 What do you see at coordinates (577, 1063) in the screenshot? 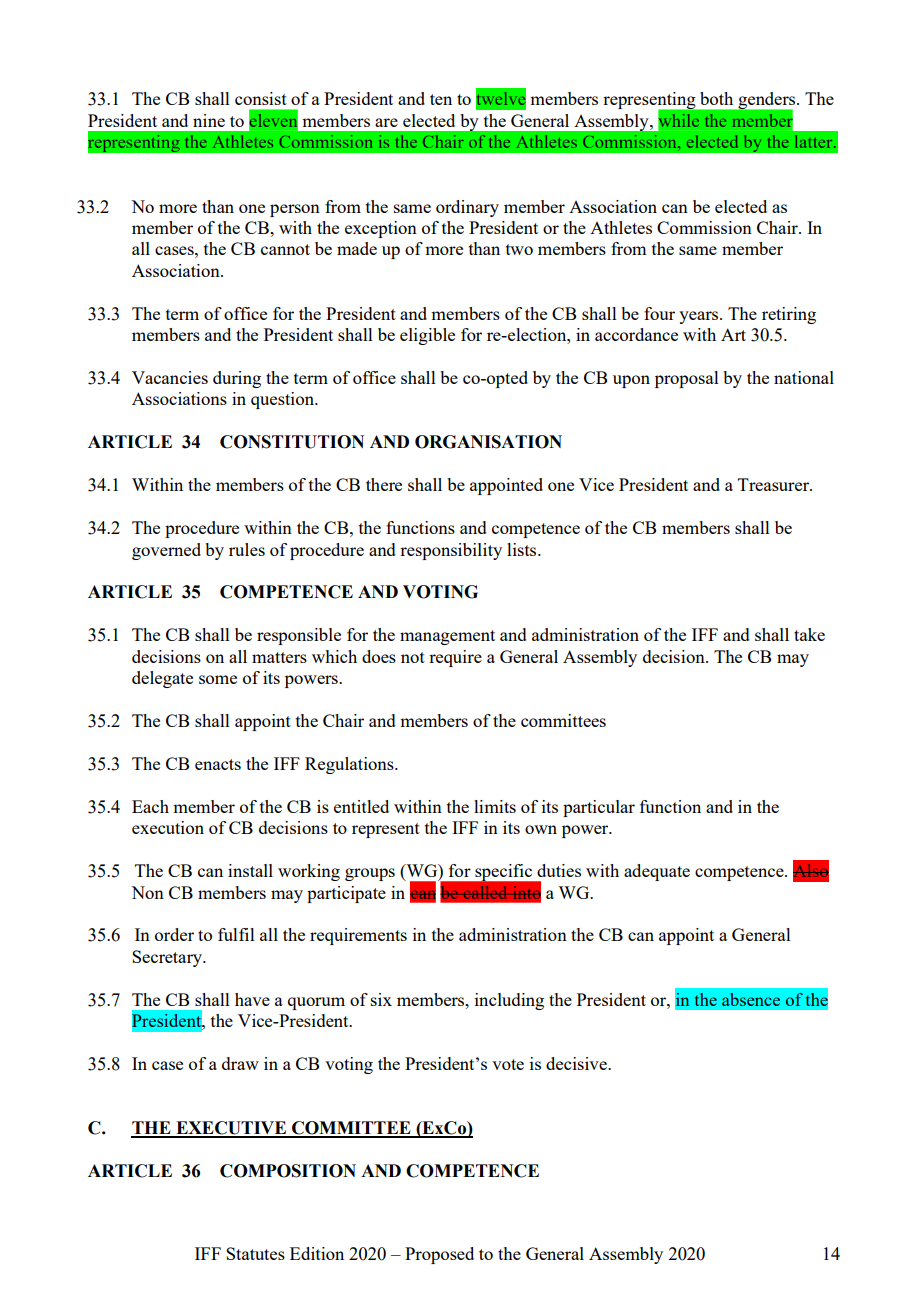
I see `decisive` at bounding box center [577, 1063].
